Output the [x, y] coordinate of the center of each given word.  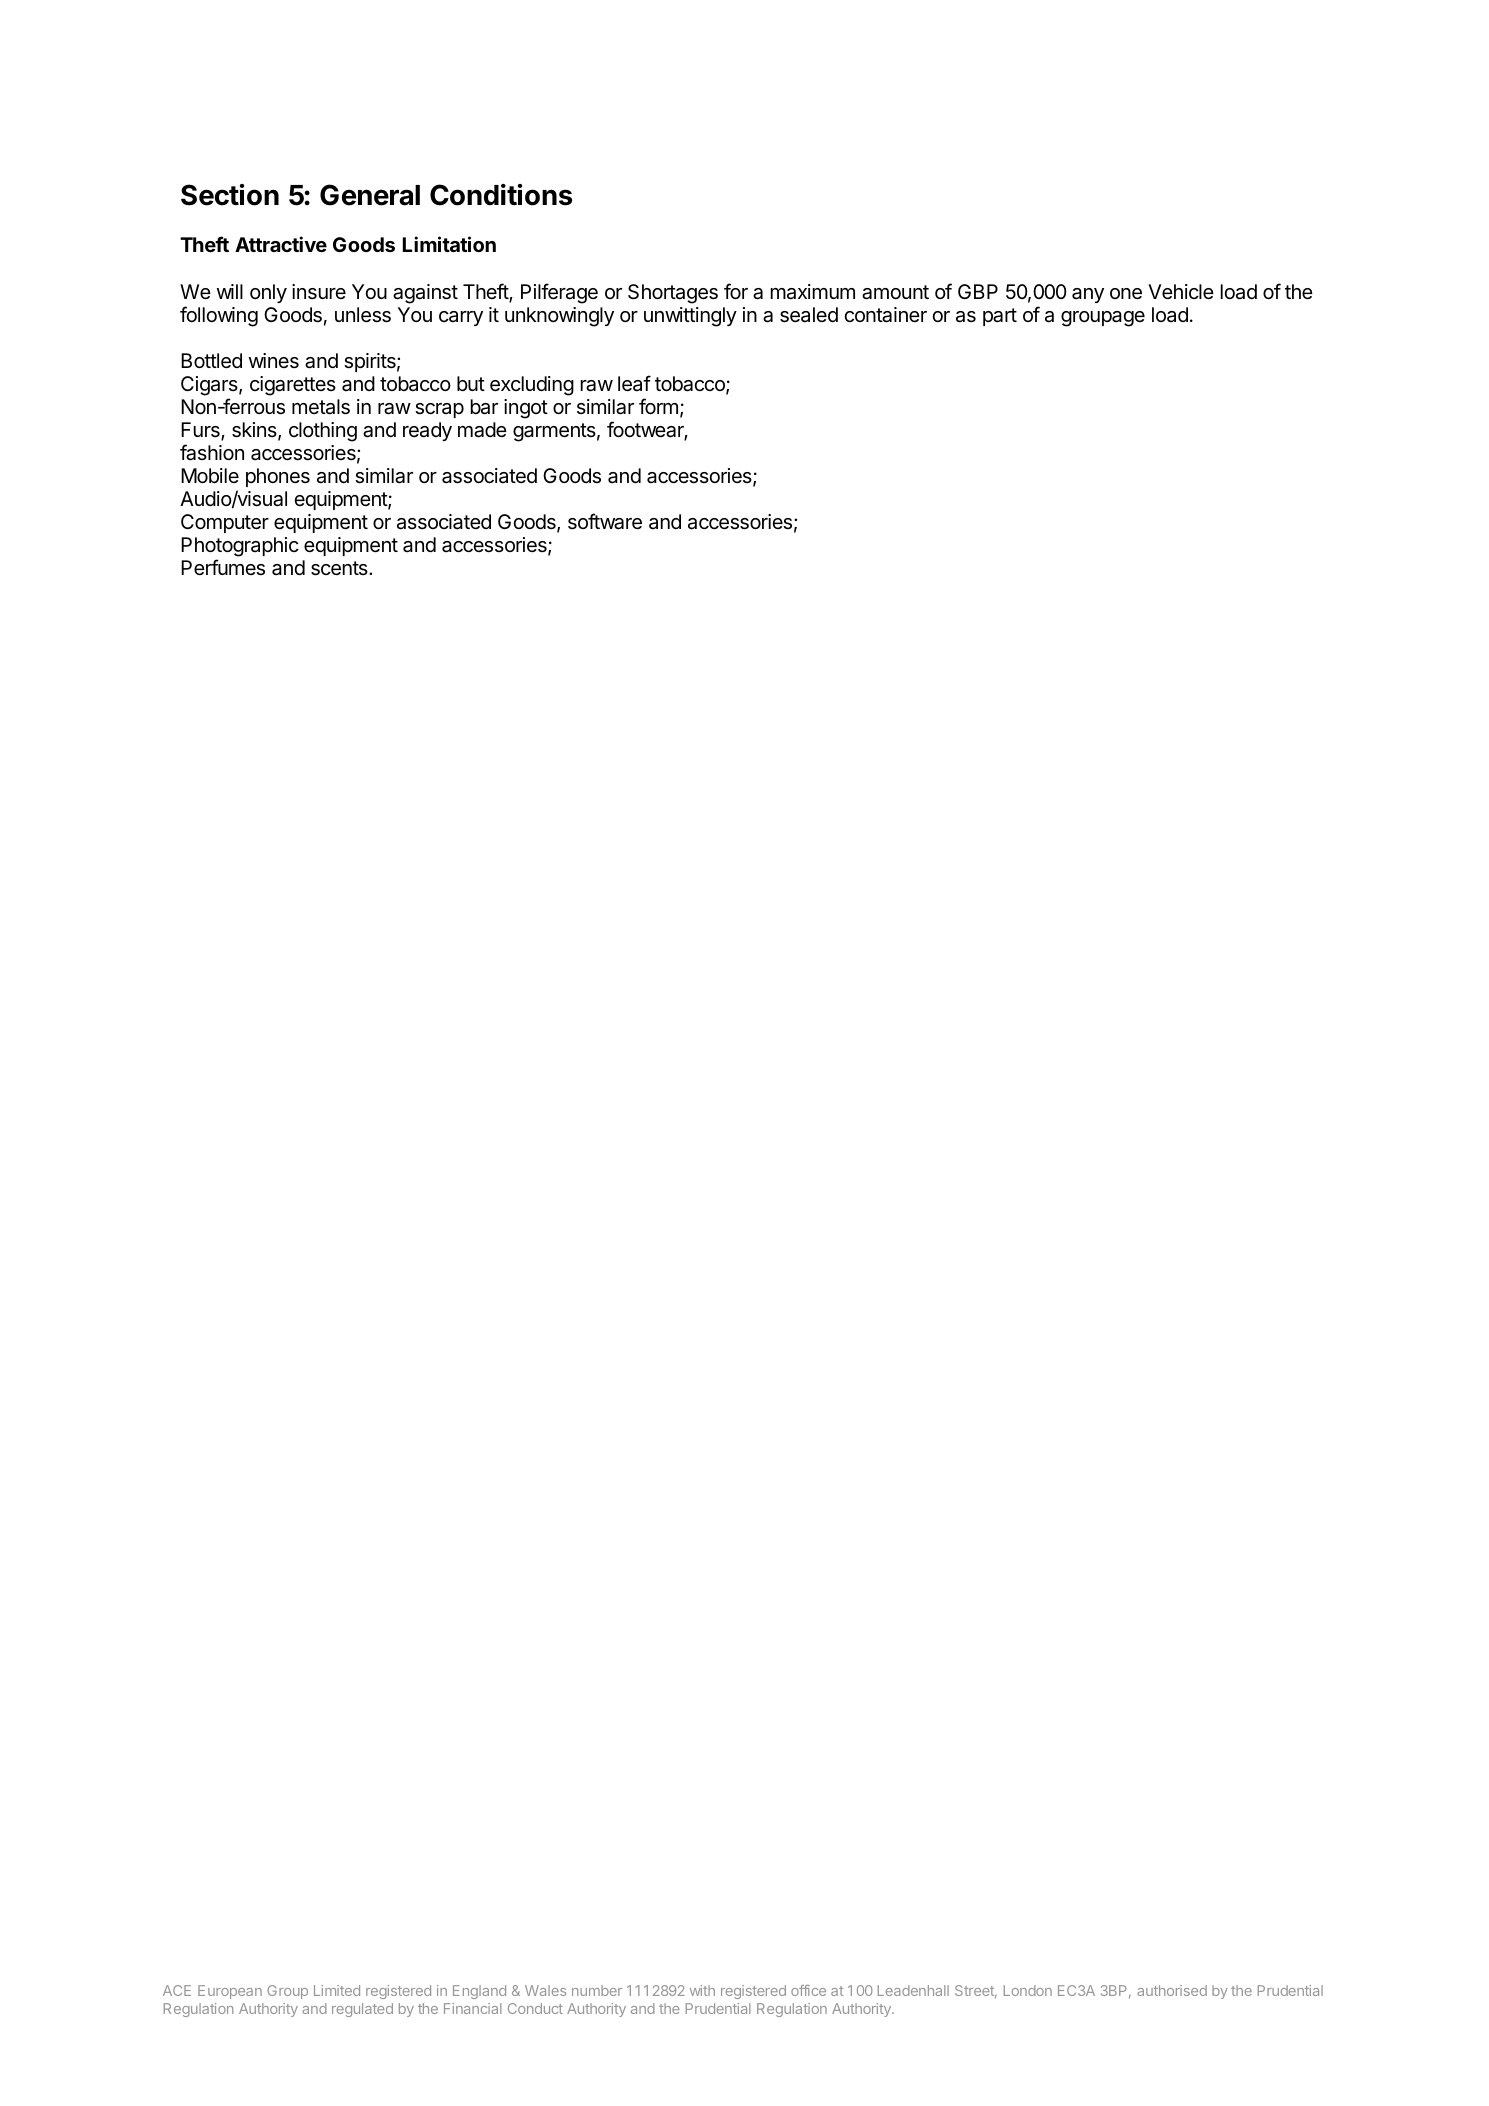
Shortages [673, 294]
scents [340, 568]
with [702, 1990]
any [1088, 295]
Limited [337, 1990]
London [1028, 1990]
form [658, 406]
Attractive [281, 244]
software [605, 521]
